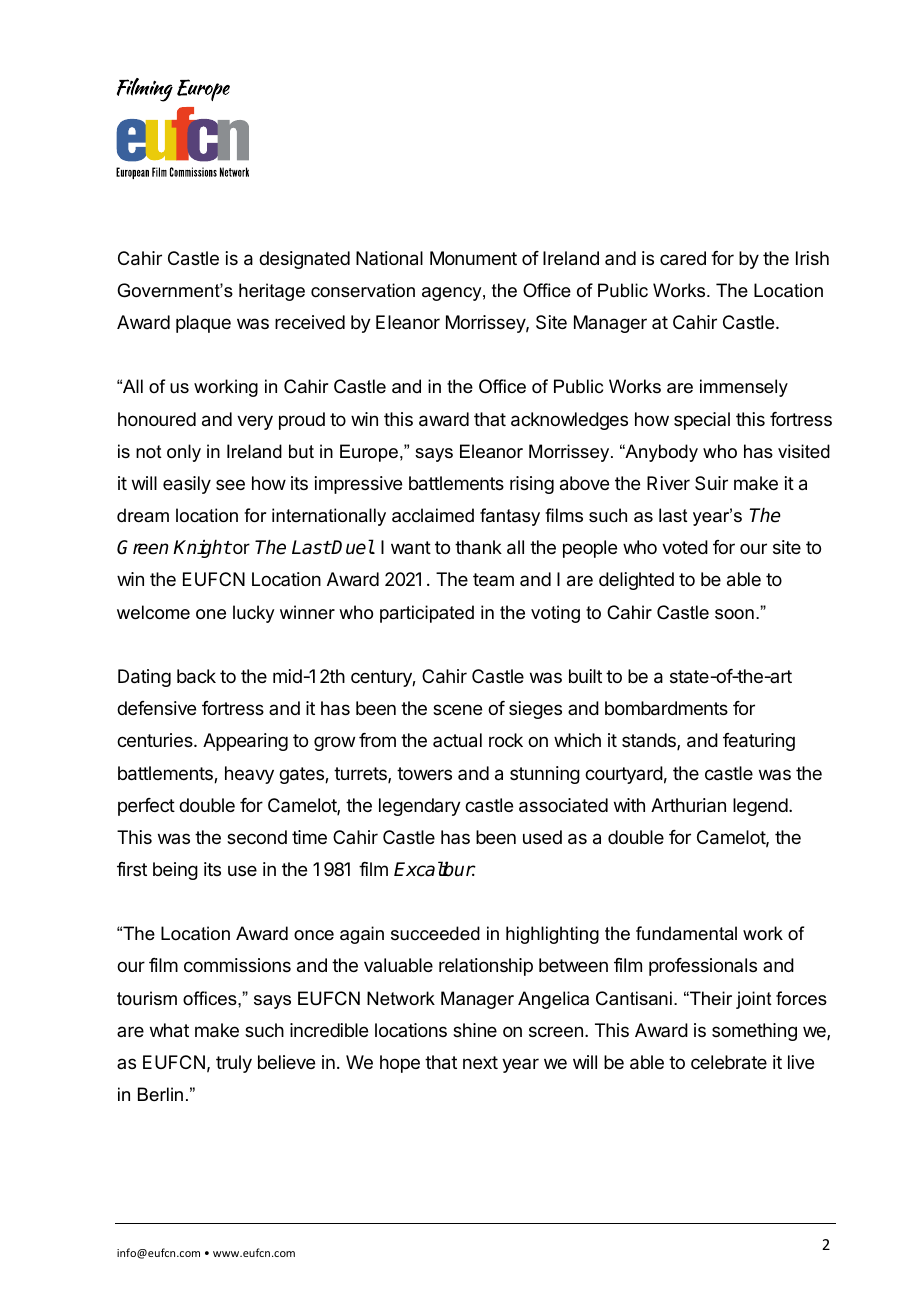 Image resolution: width=924 pixels, height=1308 pixels. I want to click on next, so click(480, 1062).
